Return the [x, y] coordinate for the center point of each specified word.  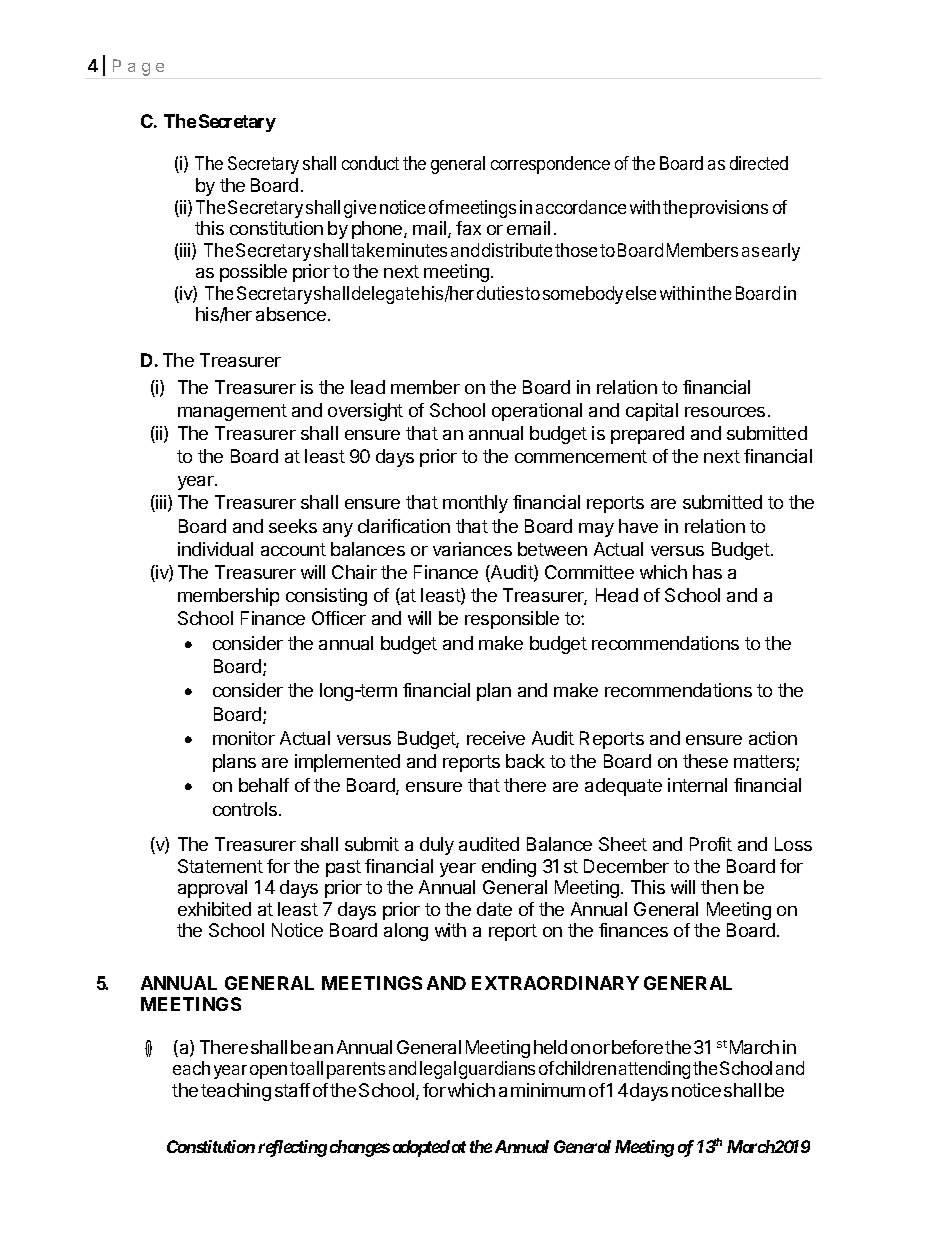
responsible [512, 620]
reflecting [292, 1148]
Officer [339, 618]
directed [759, 163]
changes [360, 1148]
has [707, 572]
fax [468, 228]
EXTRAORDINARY [555, 983]
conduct [370, 163]
